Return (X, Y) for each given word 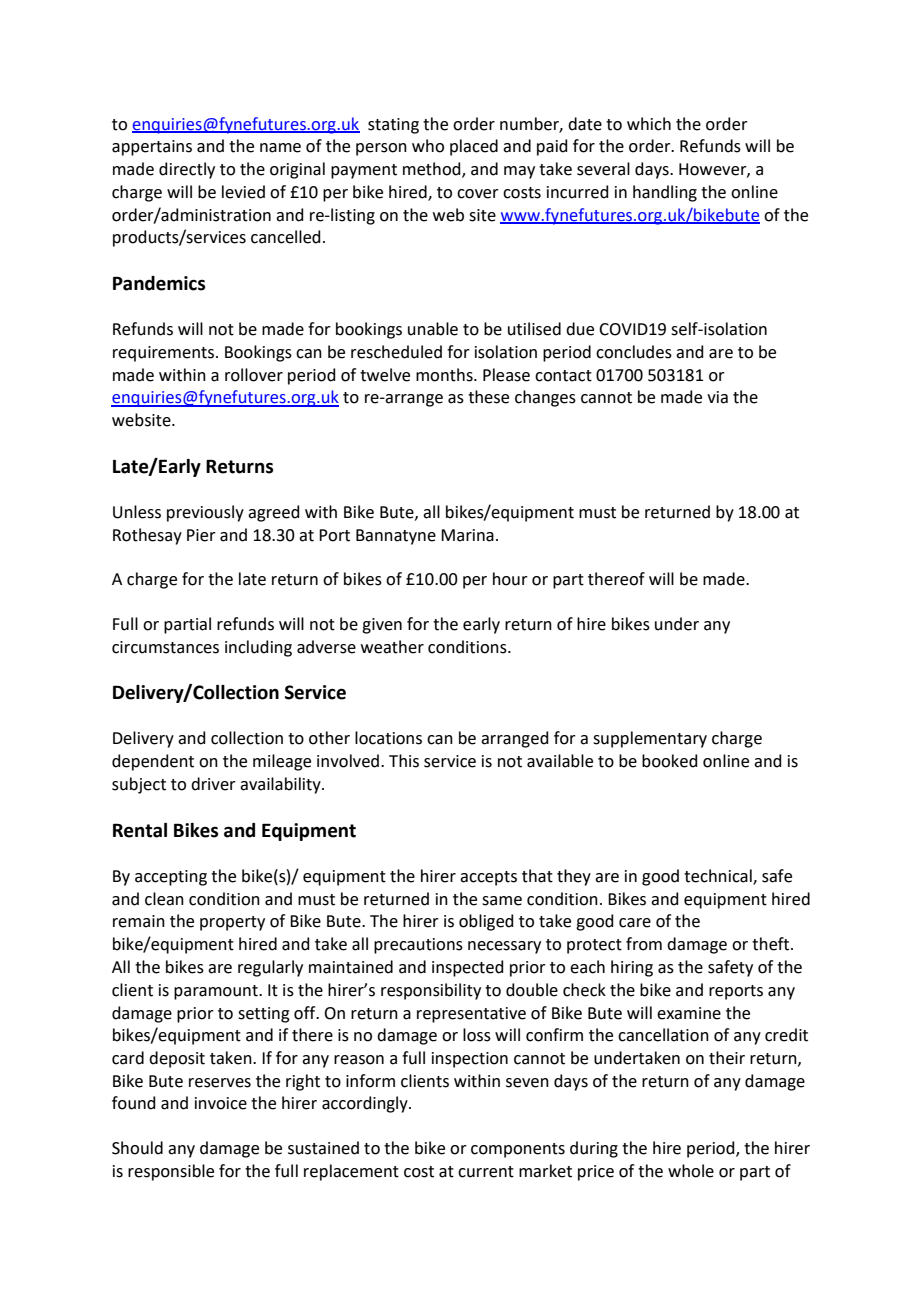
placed (474, 147)
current (486, 1172)
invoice (221, 1103)
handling (665, 193)
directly (187, 170)
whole (691, 1171)
